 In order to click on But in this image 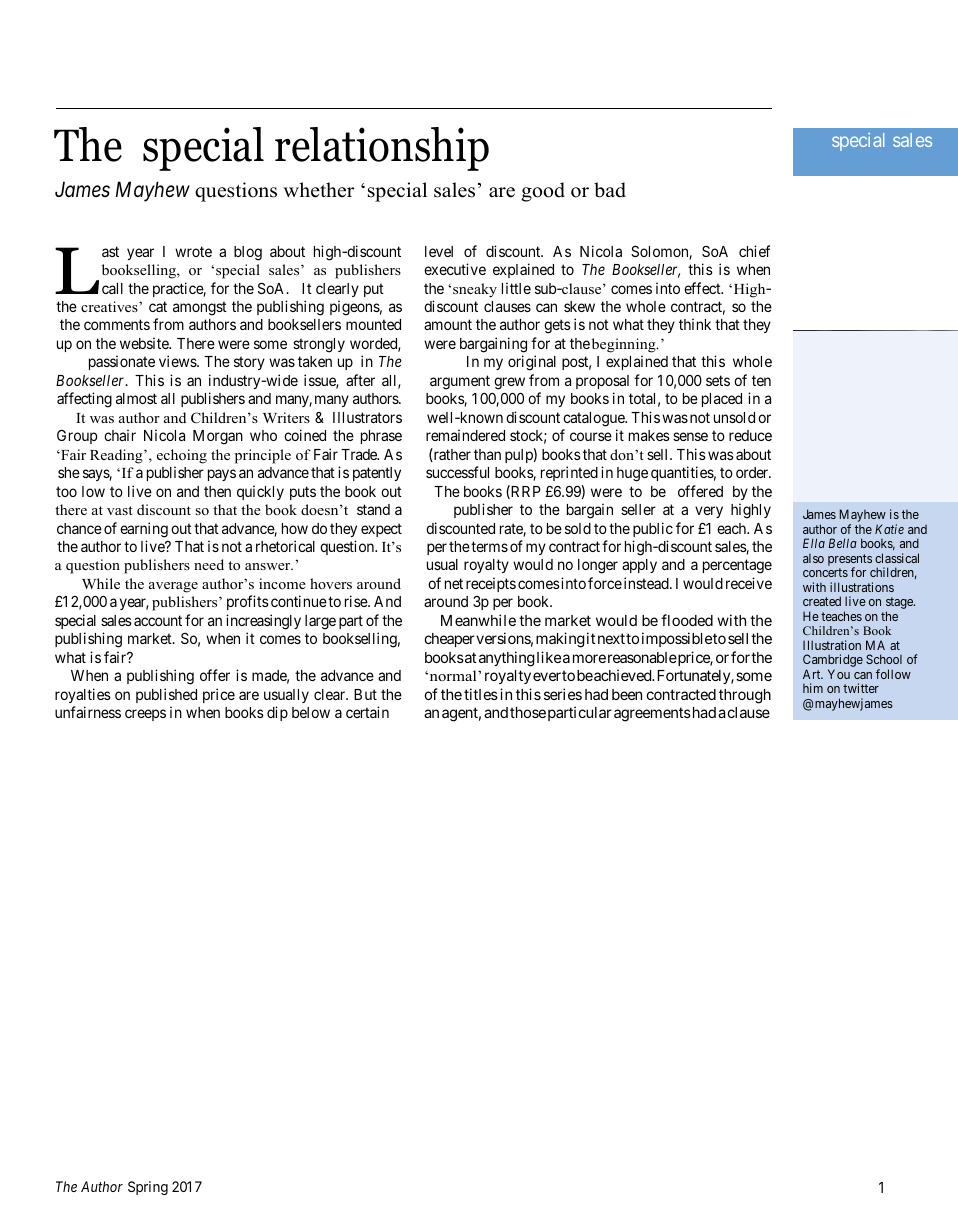, I will do `click(365, 694)`.
